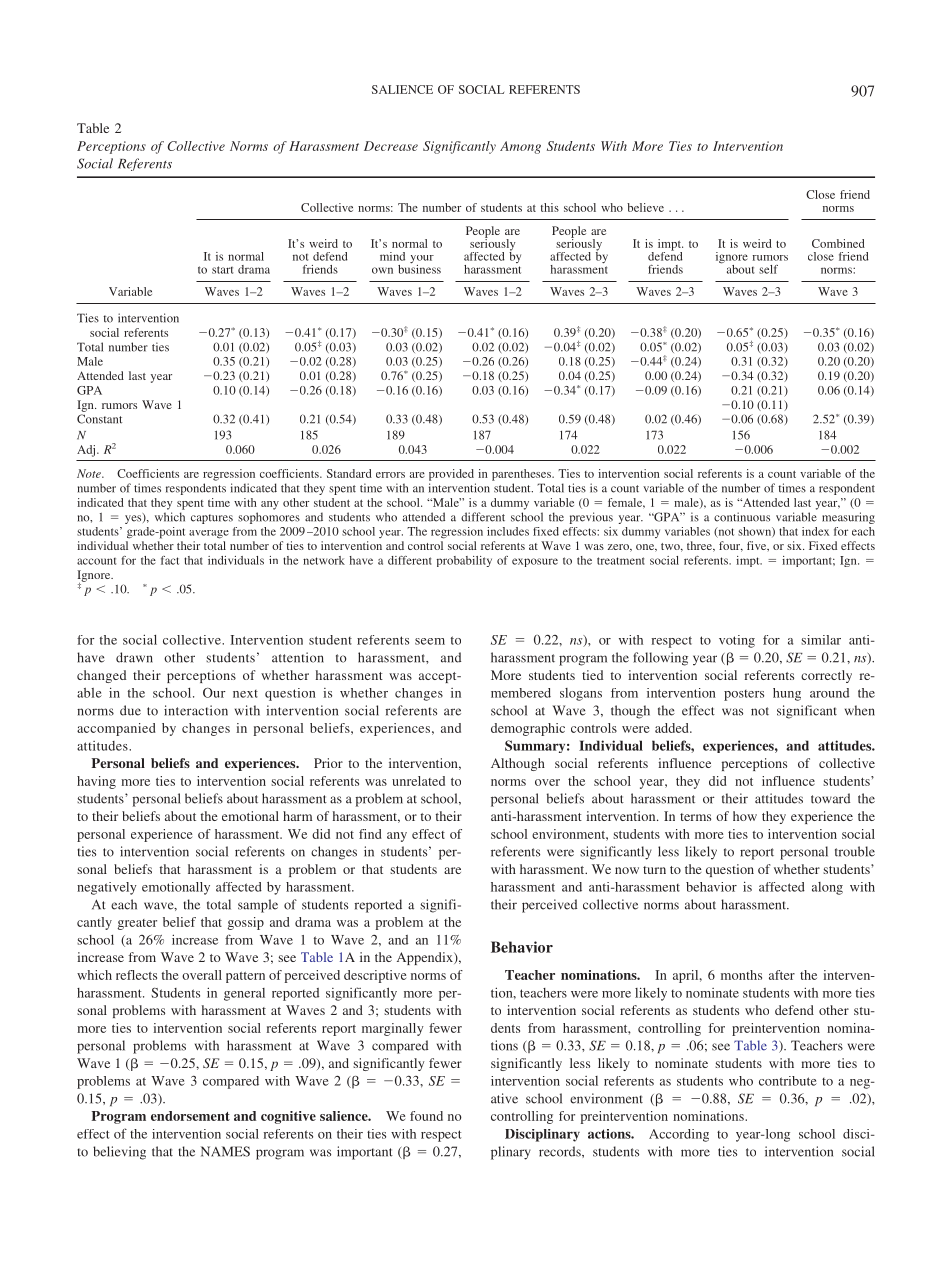  What do you see at coordinates (520, 147) in the screenshot?
I see `Among` at bounding box center [520, 147].
